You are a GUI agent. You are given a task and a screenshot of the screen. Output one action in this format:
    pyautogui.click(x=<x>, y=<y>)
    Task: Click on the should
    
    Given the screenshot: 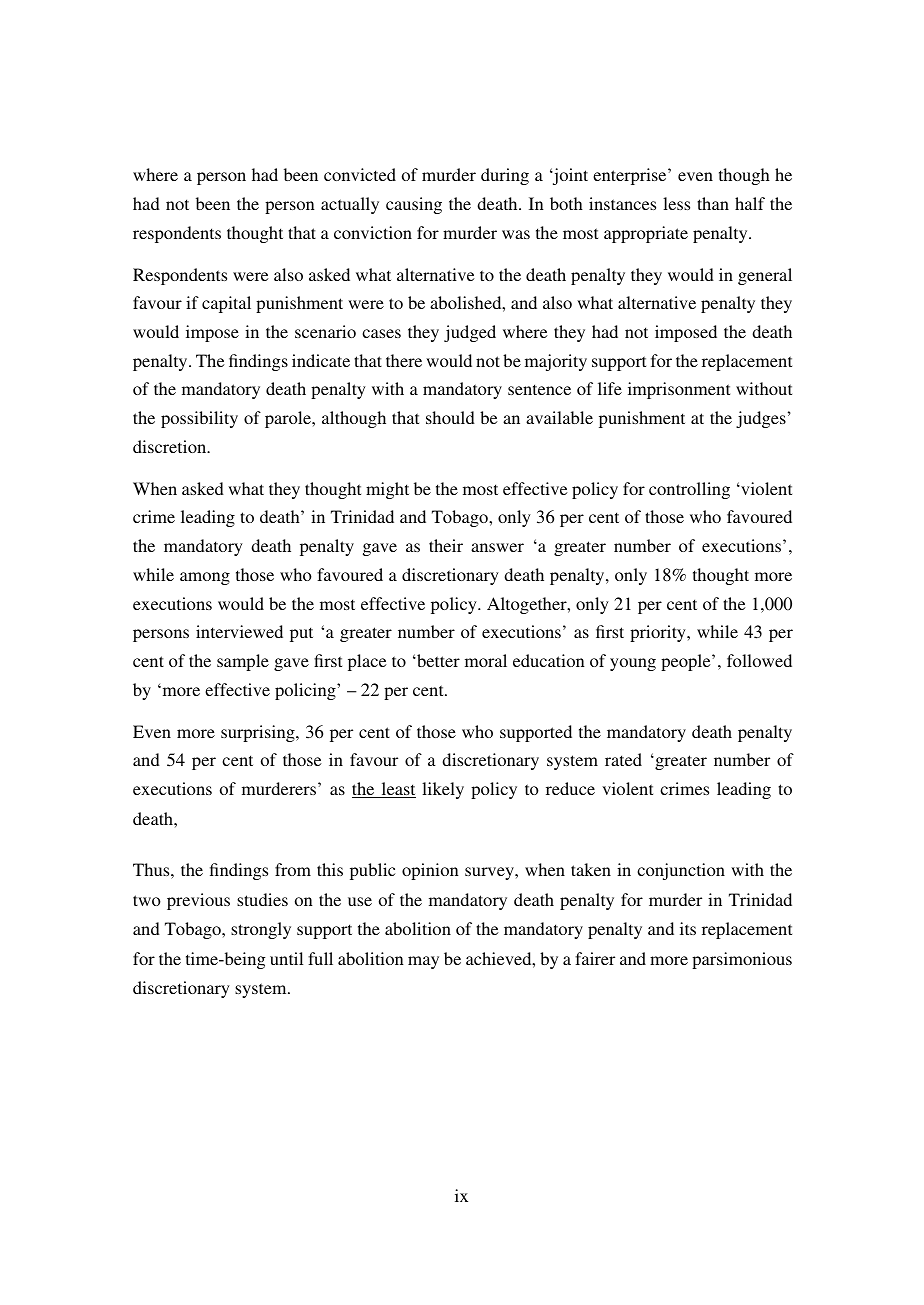 What is the action you would take?
    pyautogui.click(x=450, y=417)
